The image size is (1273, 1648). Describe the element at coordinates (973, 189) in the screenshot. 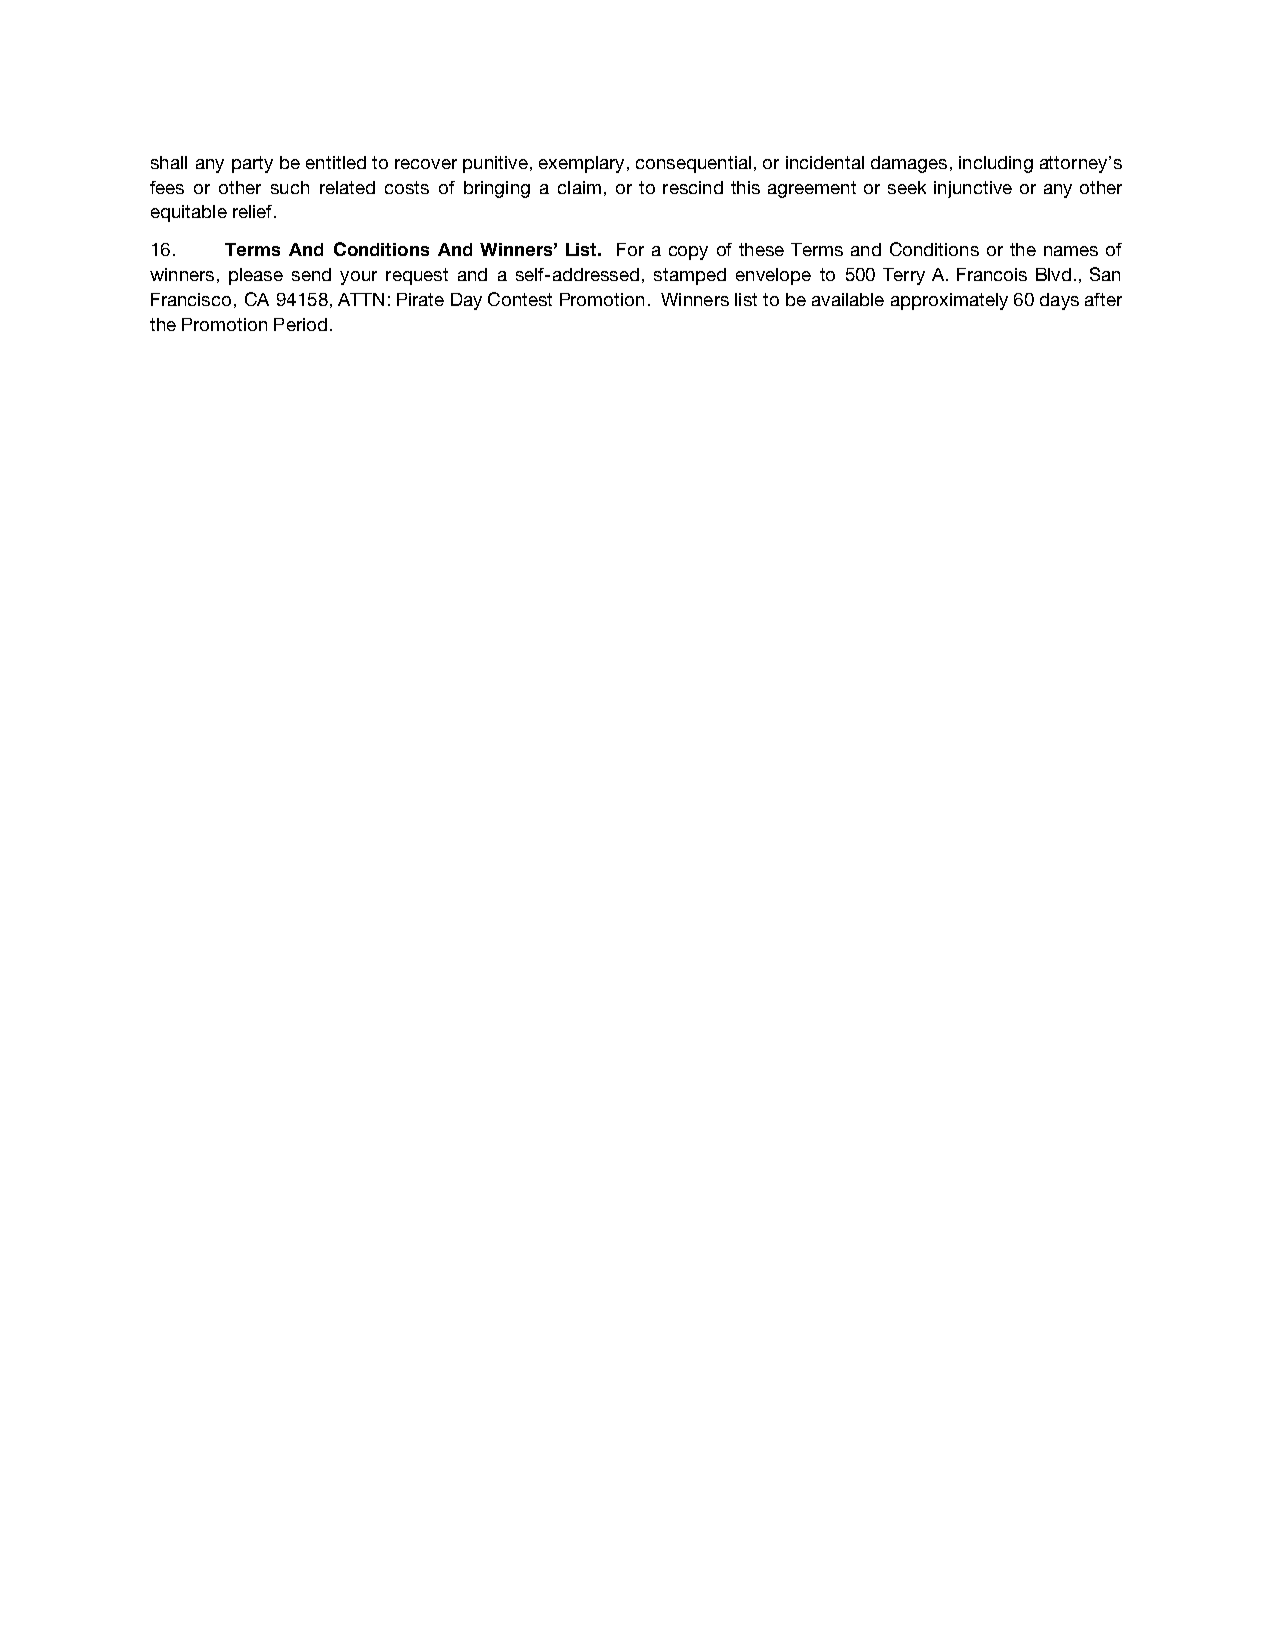

I see `injunctive` at that location.
